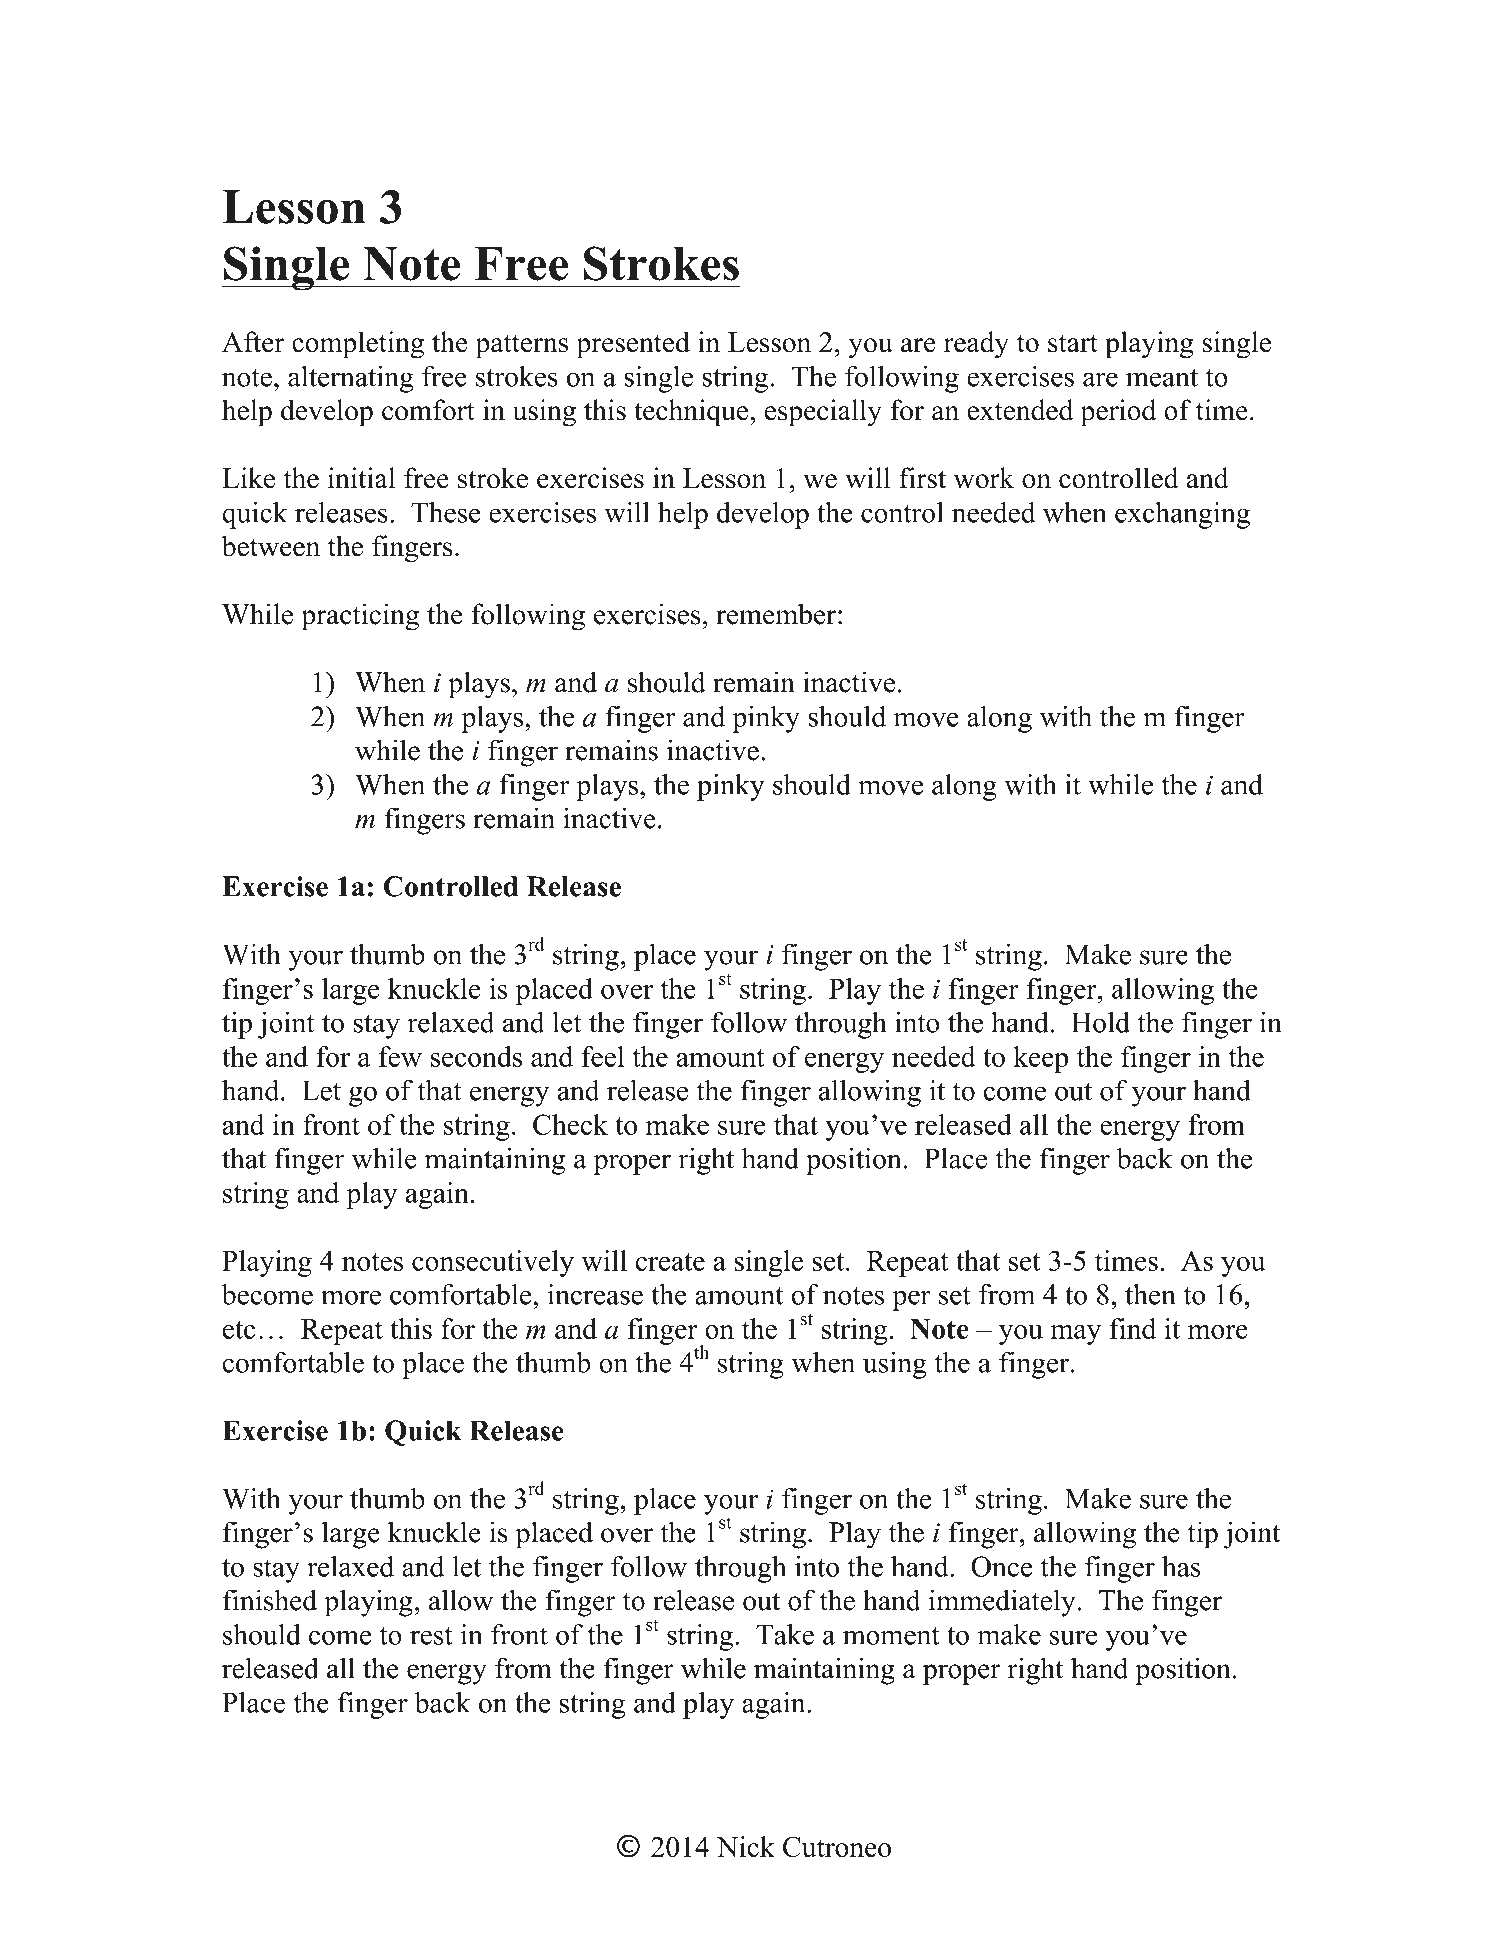 The width and height of the document is (1508, 1952). Describe the element at coordinates (239, 1330) in the document. I see `etc` at that location.
